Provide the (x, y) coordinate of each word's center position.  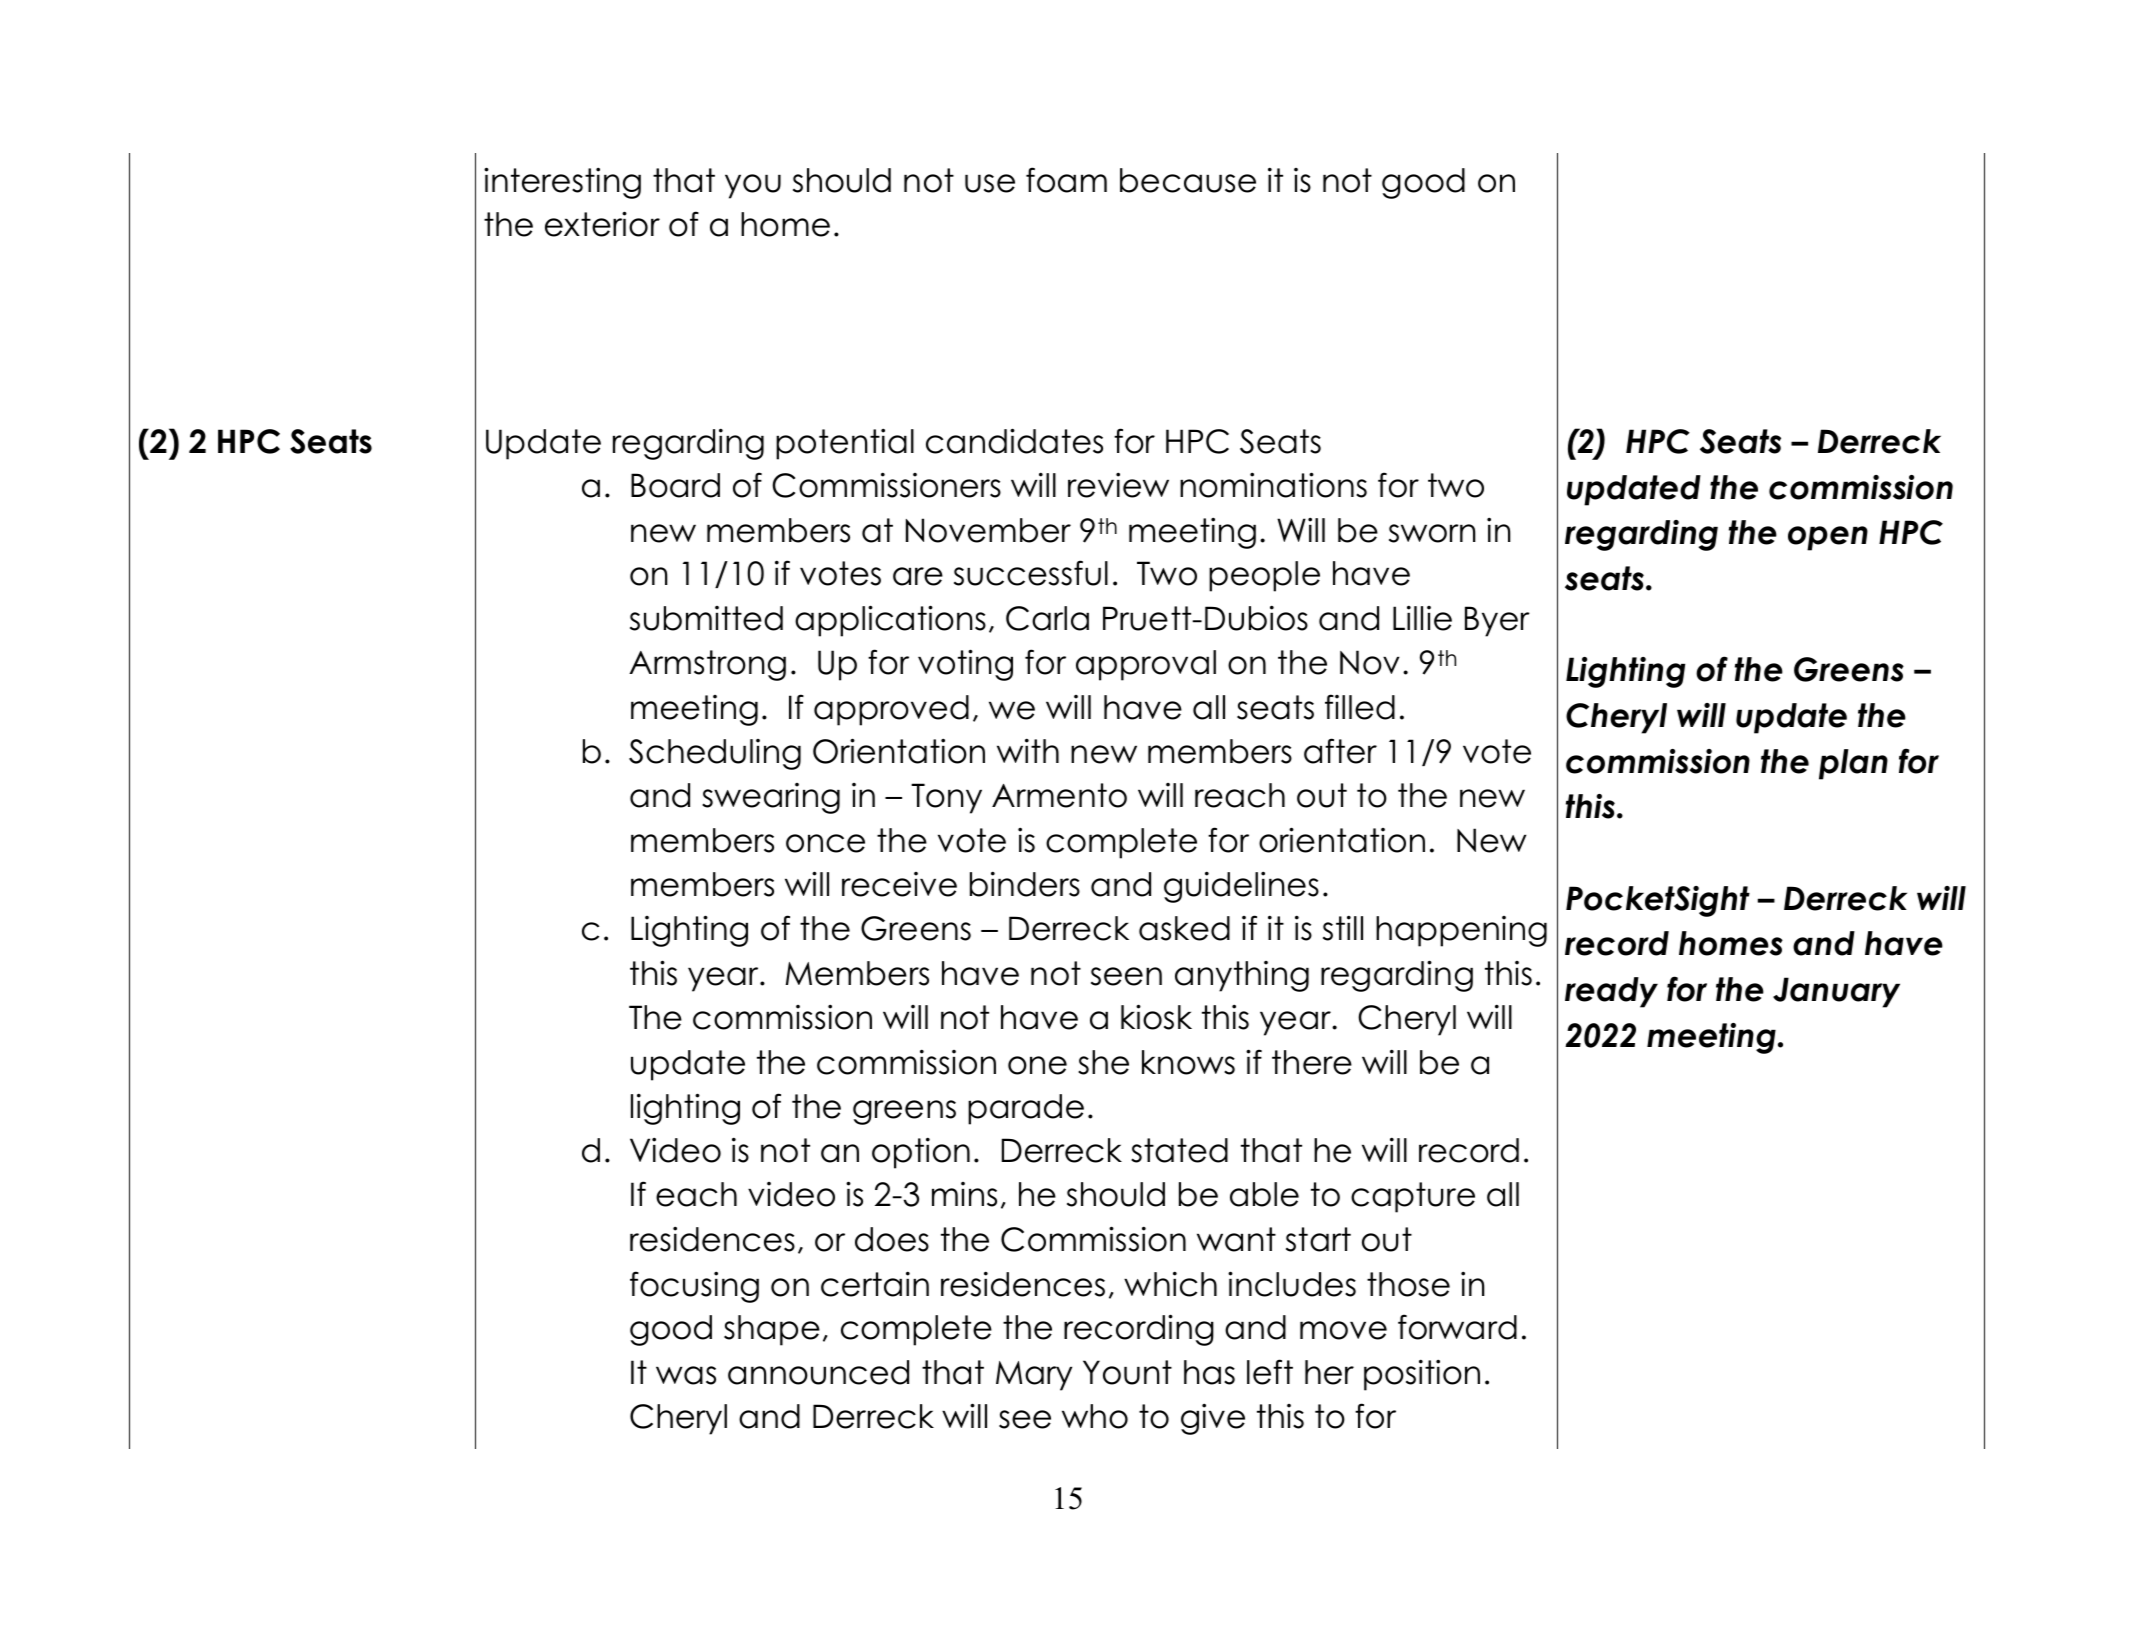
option (921, 1153)
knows (1188, 1062)
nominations (1273, 485)
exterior (602, 224)
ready (1611, 992)
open (1828, 538)
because (1188, 180)
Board (675, 485)
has (1209, 1372)
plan (1853, 764)
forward (1457, 1327)
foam (1066, 180)
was (686, 1375)
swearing (771, 798)
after (1340, 751)
